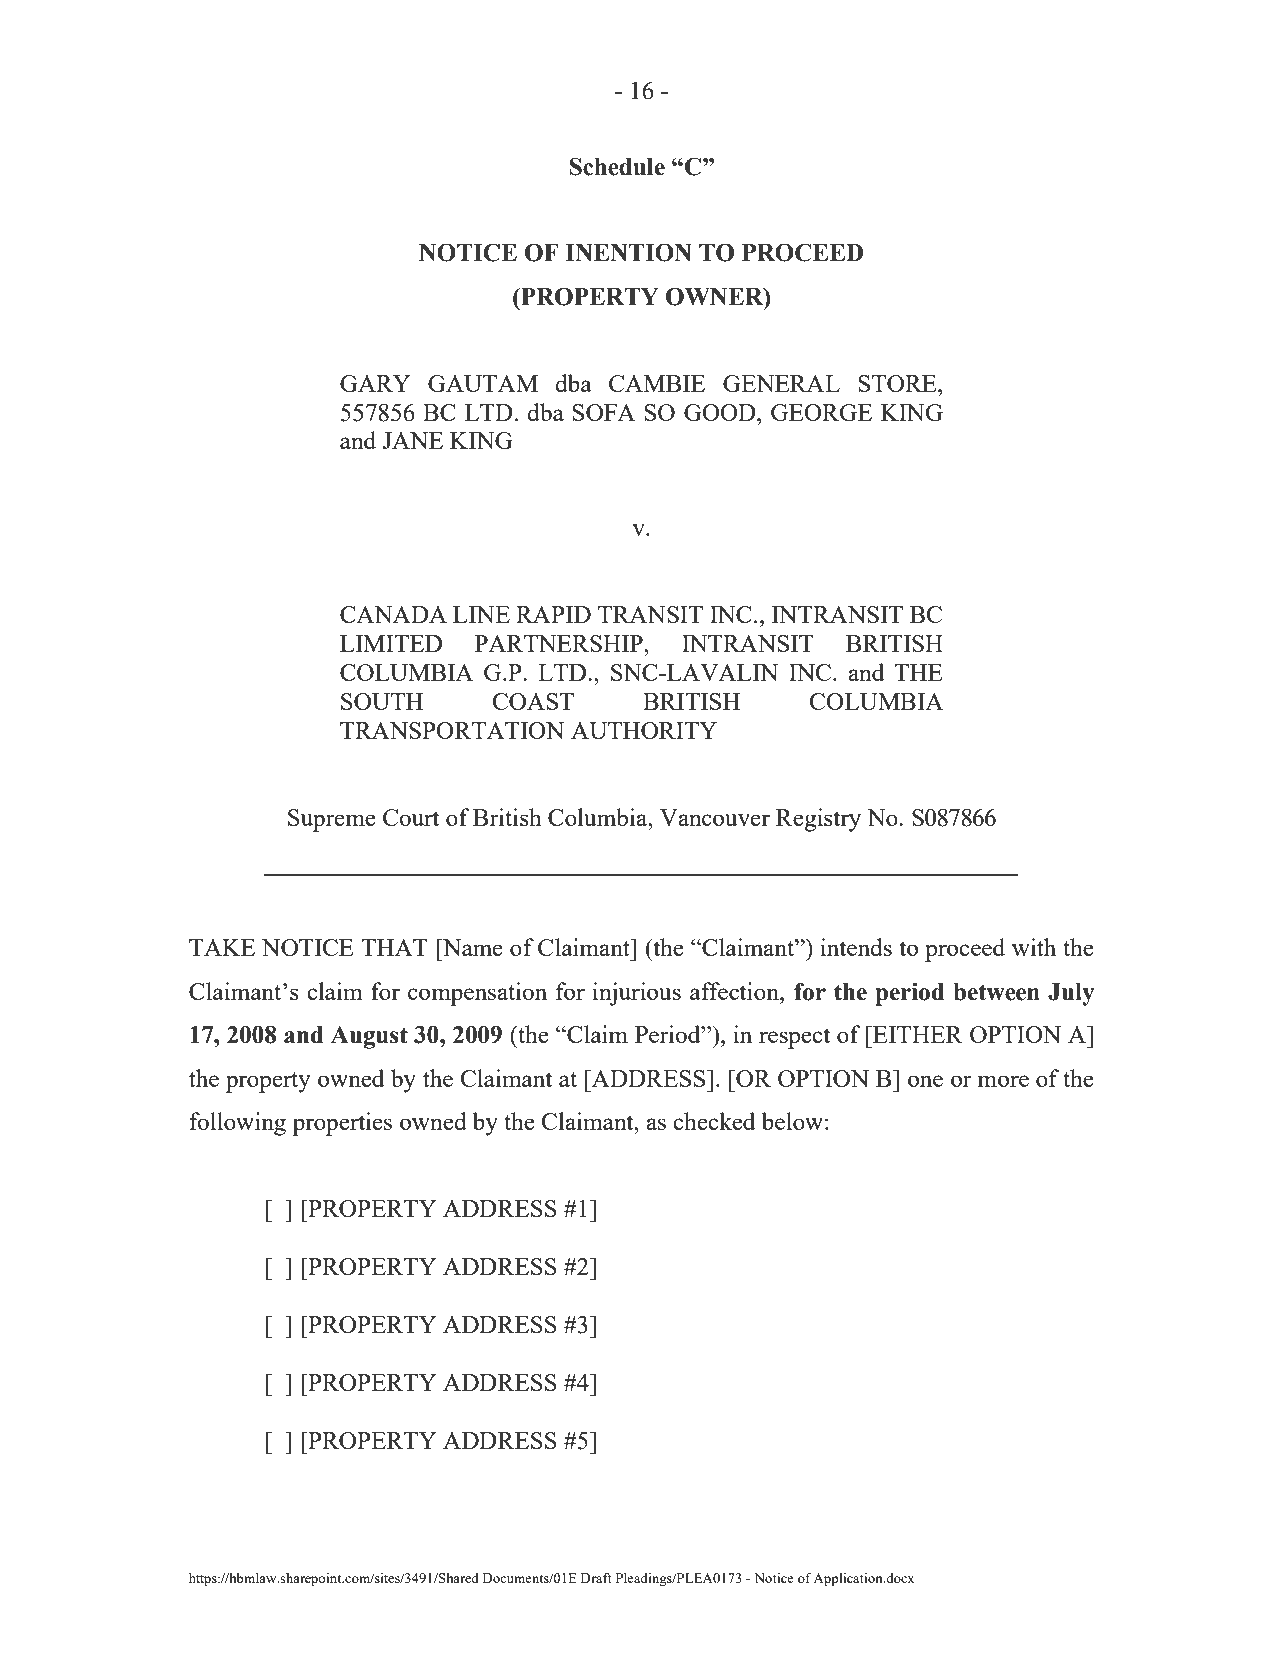  I want to click on checked, so click(714, 1121).
